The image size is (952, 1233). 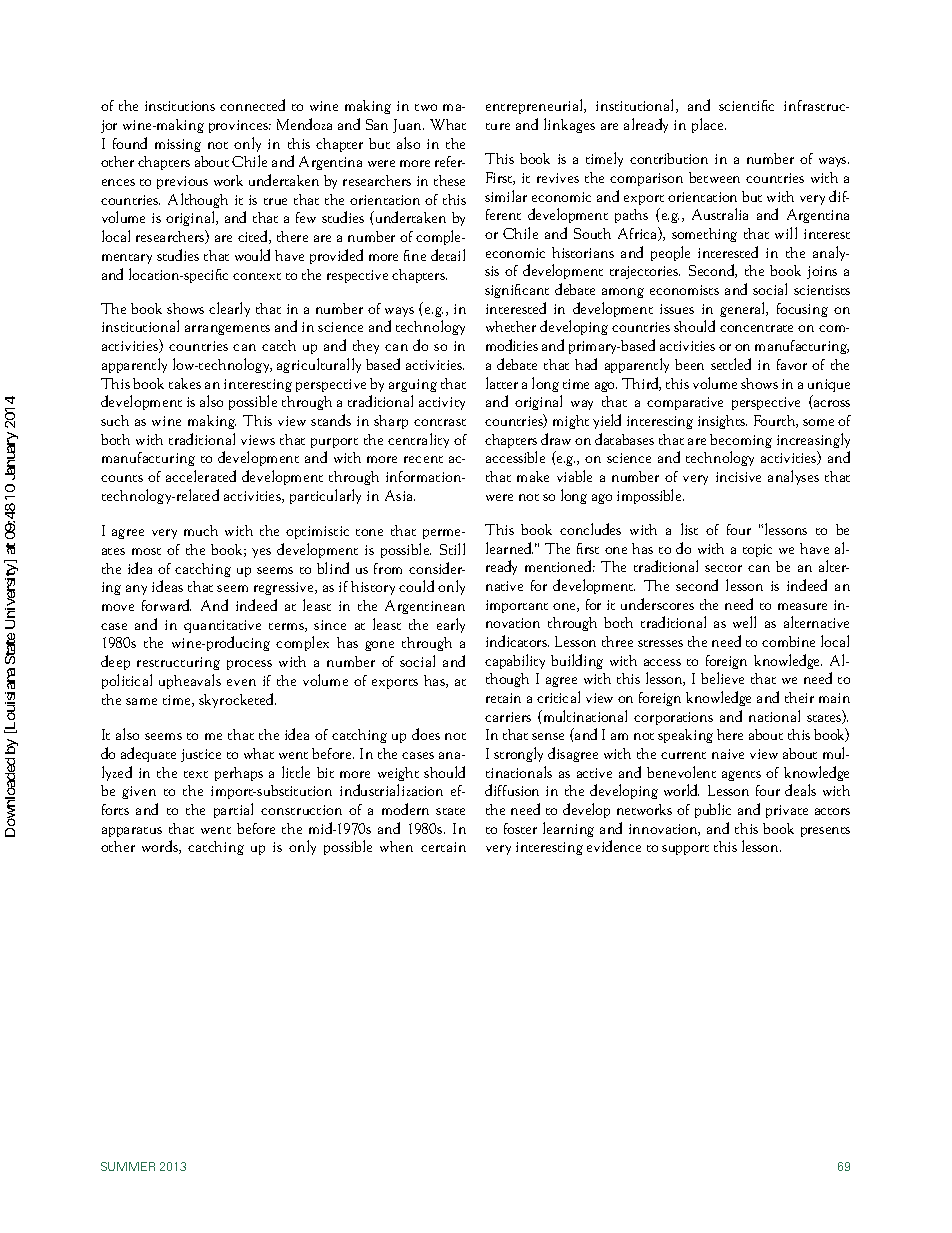 I want to click on well, so click(x=744, y=622).
